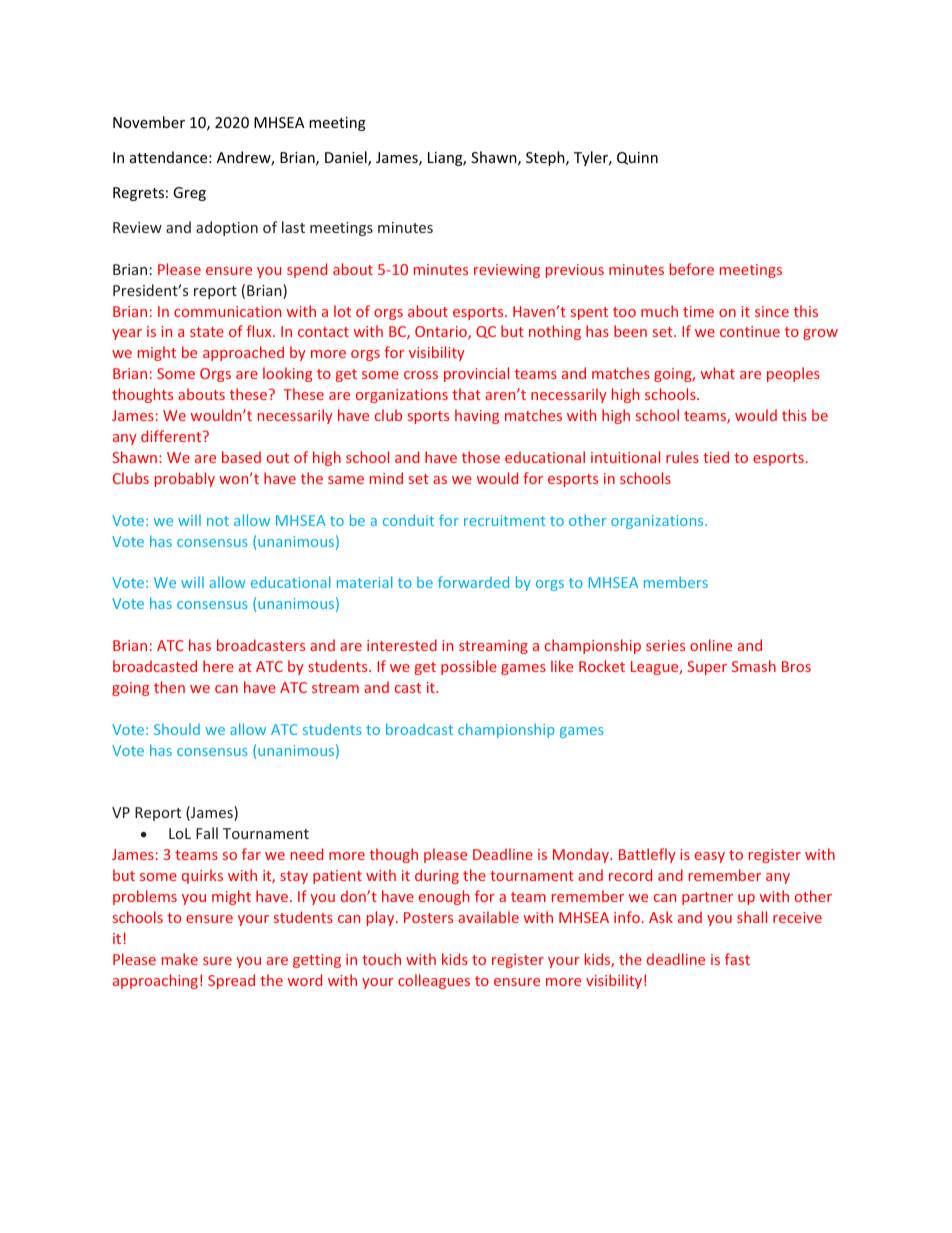  I want to click on November, so click(149, 122).
